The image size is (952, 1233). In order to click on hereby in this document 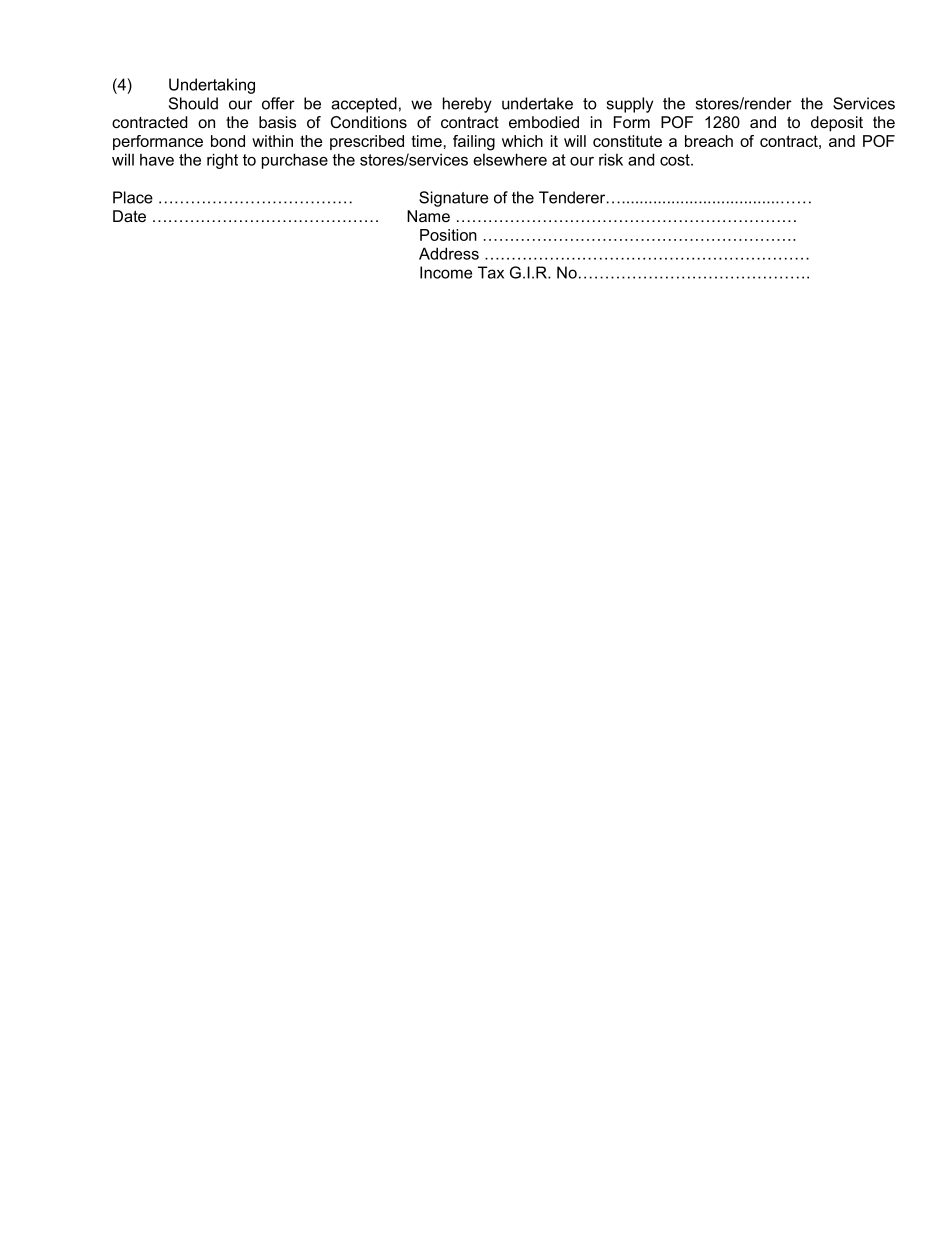, I will do `click(467, 105)`.
